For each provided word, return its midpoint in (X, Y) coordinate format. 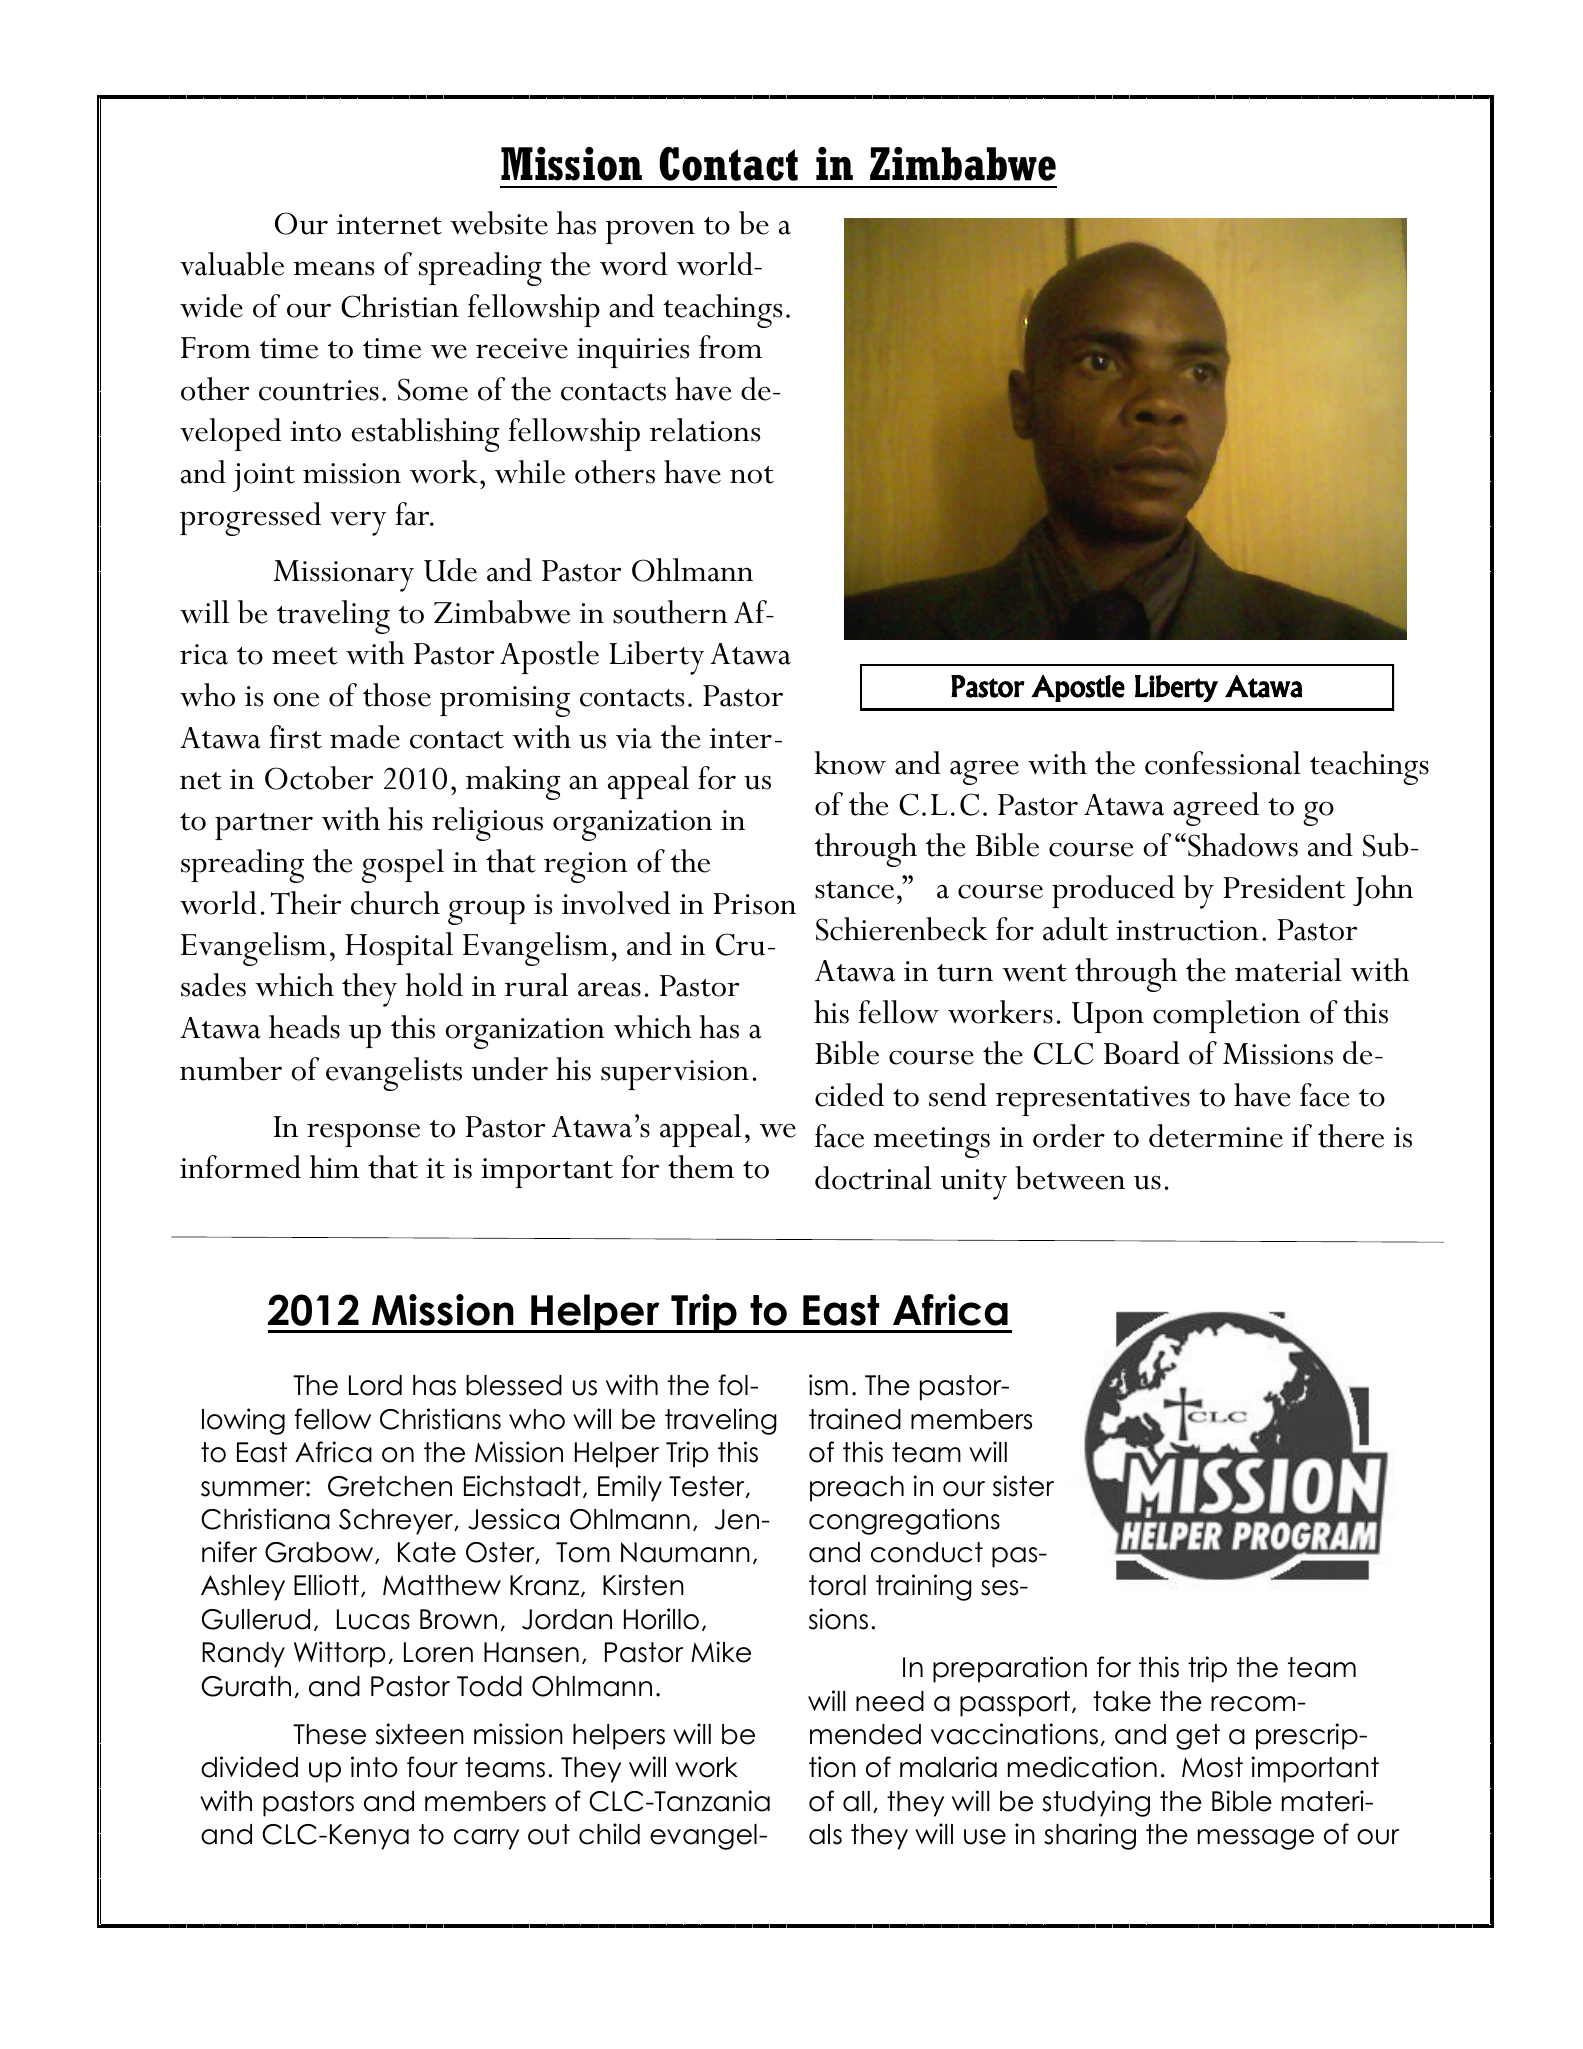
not (752, 475)
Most (1212, 1767)
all (856, 1801)
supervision (675, 1075)
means (333, 268)
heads (304, 1027)
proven (650, 232)
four (432, 1767)
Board (1142, 1053)
